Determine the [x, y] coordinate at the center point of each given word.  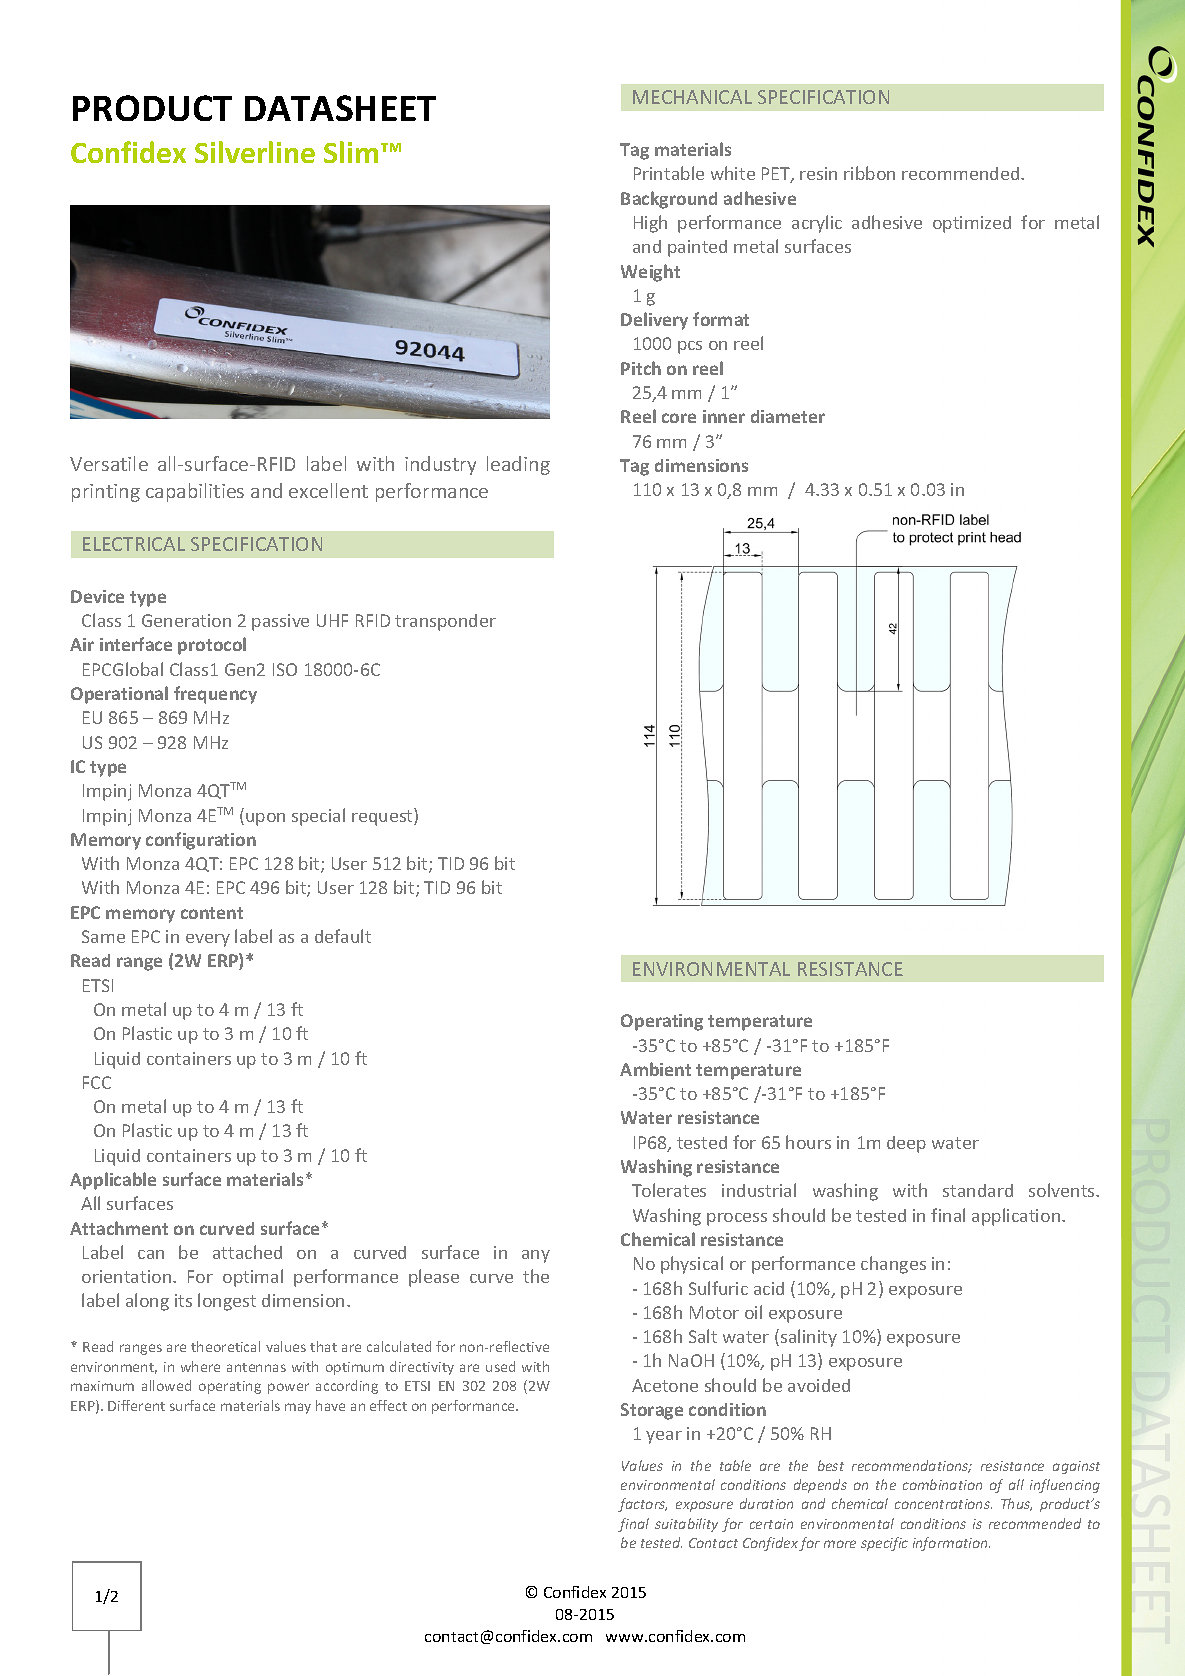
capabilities [195, 492]
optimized [972, 224]
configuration [201, 841]
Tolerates [669, 1190]
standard [978, 1190]
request [383, 817]
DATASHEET [340, 108]
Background [669, 200]
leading [518, 465]
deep [906, 1144]
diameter [788, 416]
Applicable [113, 1181]
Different [136, 1405]
